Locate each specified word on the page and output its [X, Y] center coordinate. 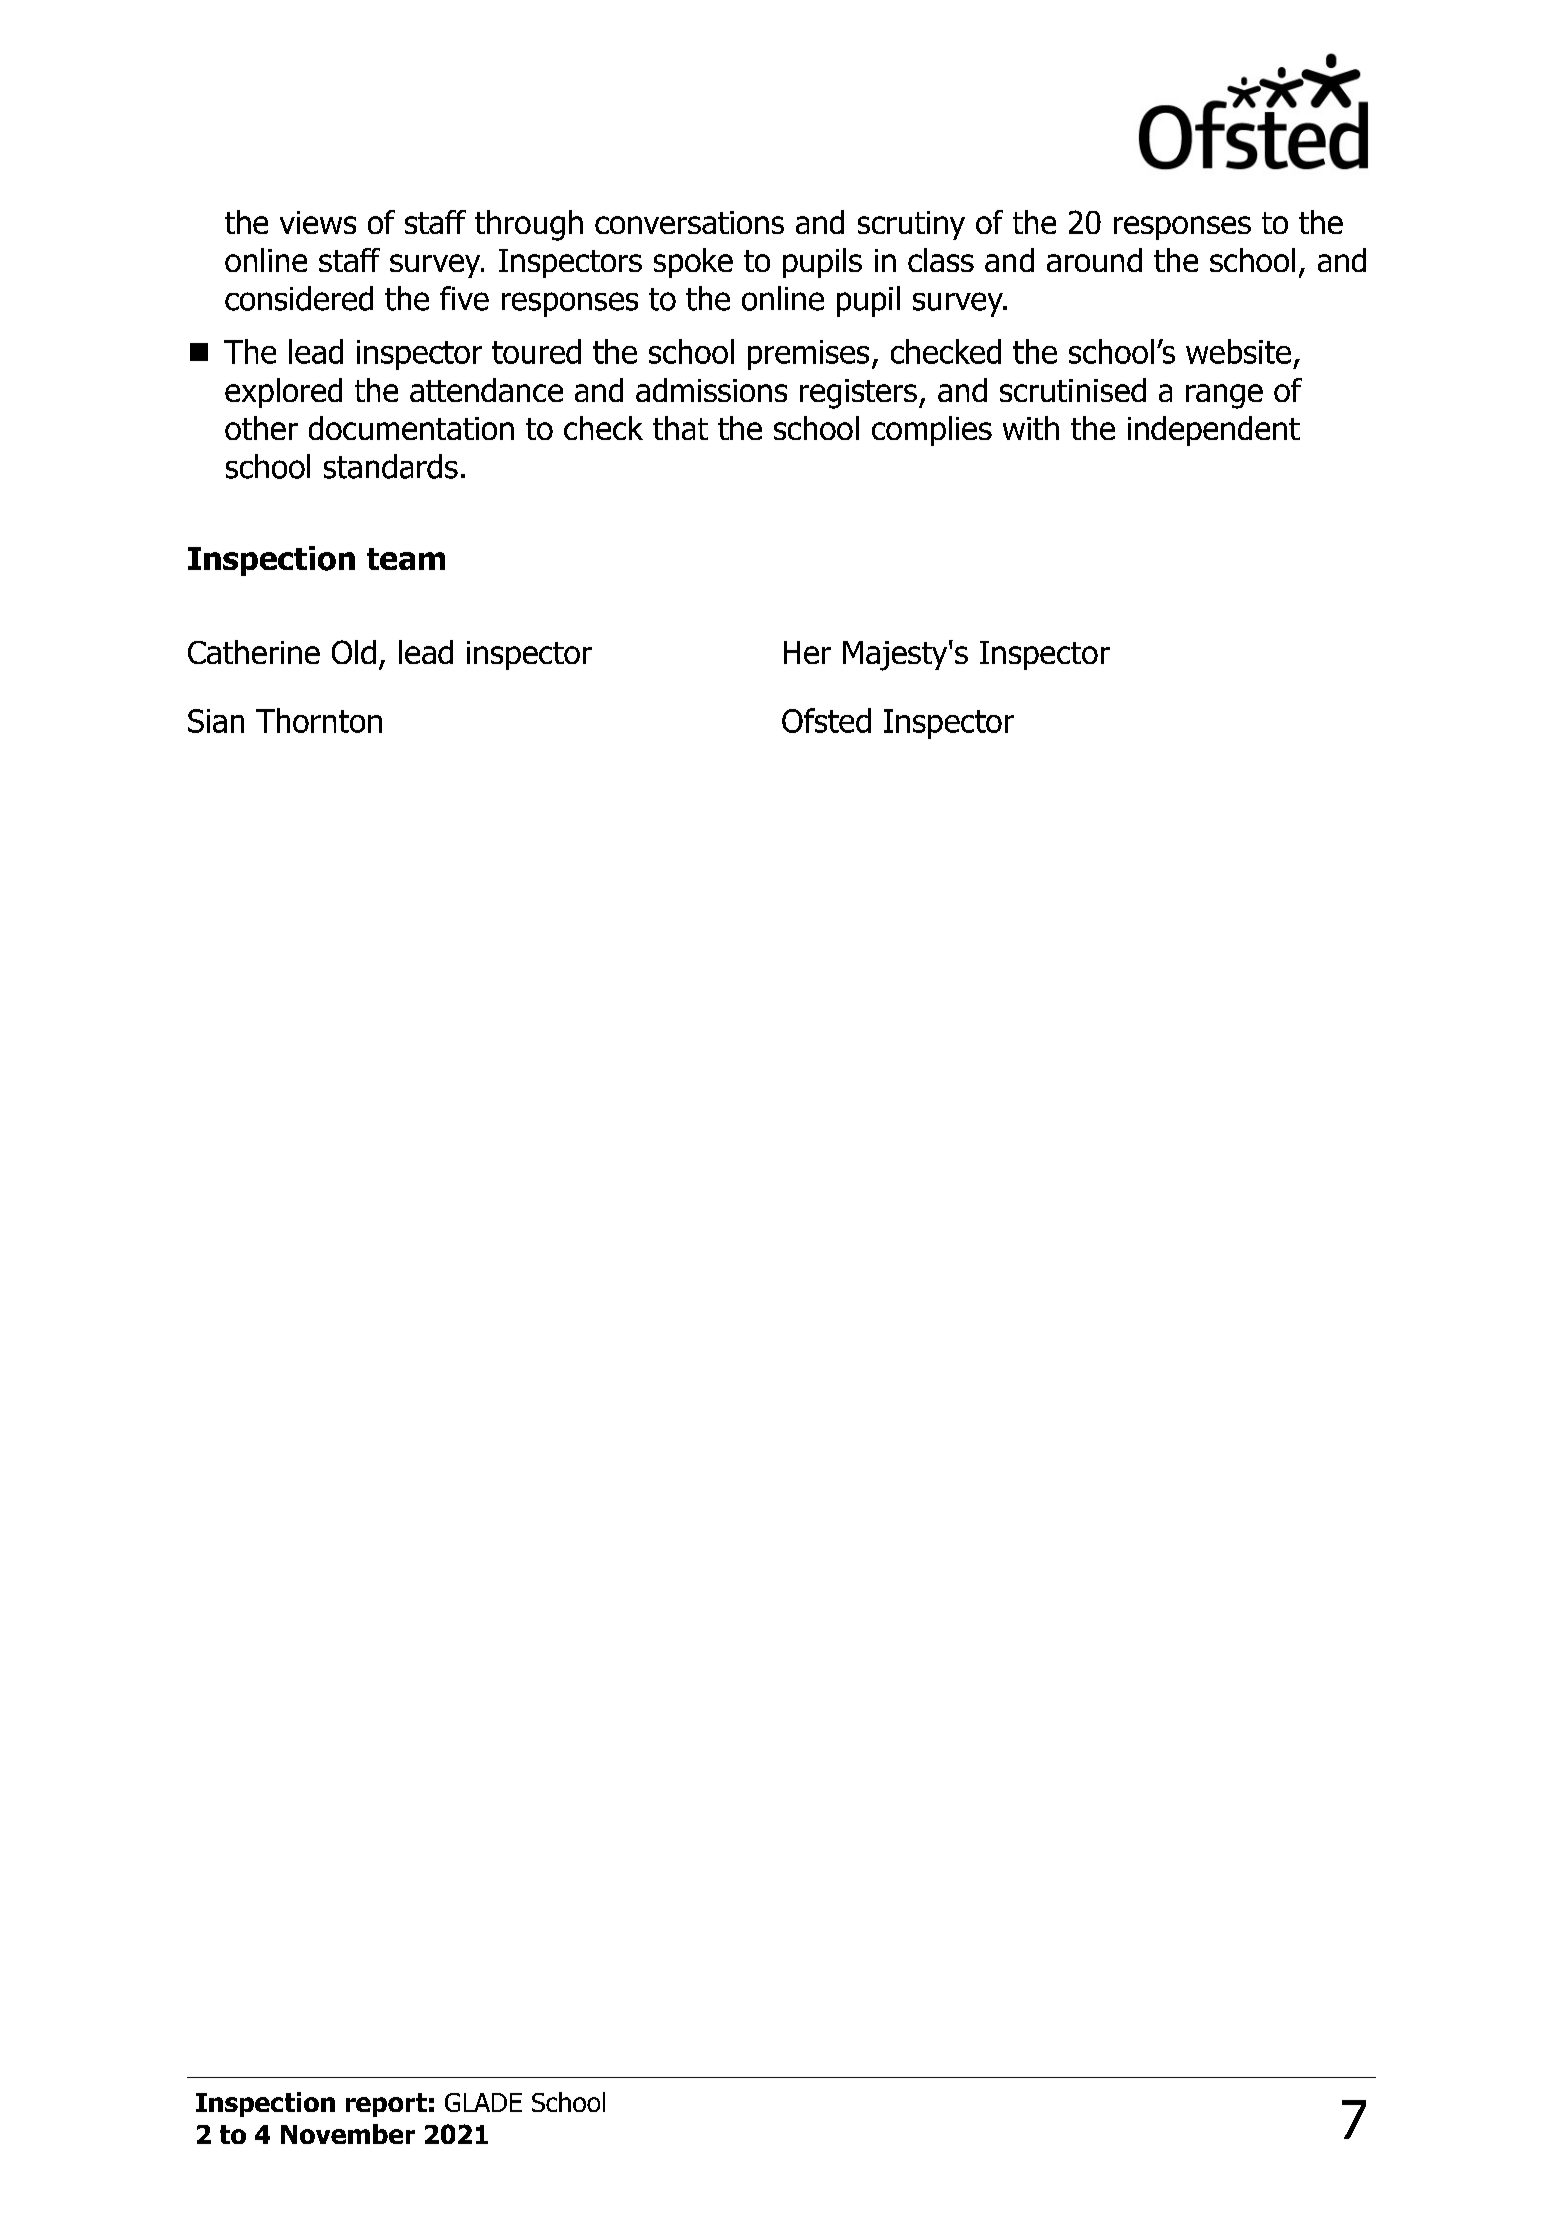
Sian [216, 721]
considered [299, 298]
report [386, 2105]
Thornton [319, 720]
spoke [693, 263]
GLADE [483, 2102]
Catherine [254, 652]
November [348, 2134]
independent [1214, 431]
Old [354, 652]
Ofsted [826, 720]
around [1094, 260]
